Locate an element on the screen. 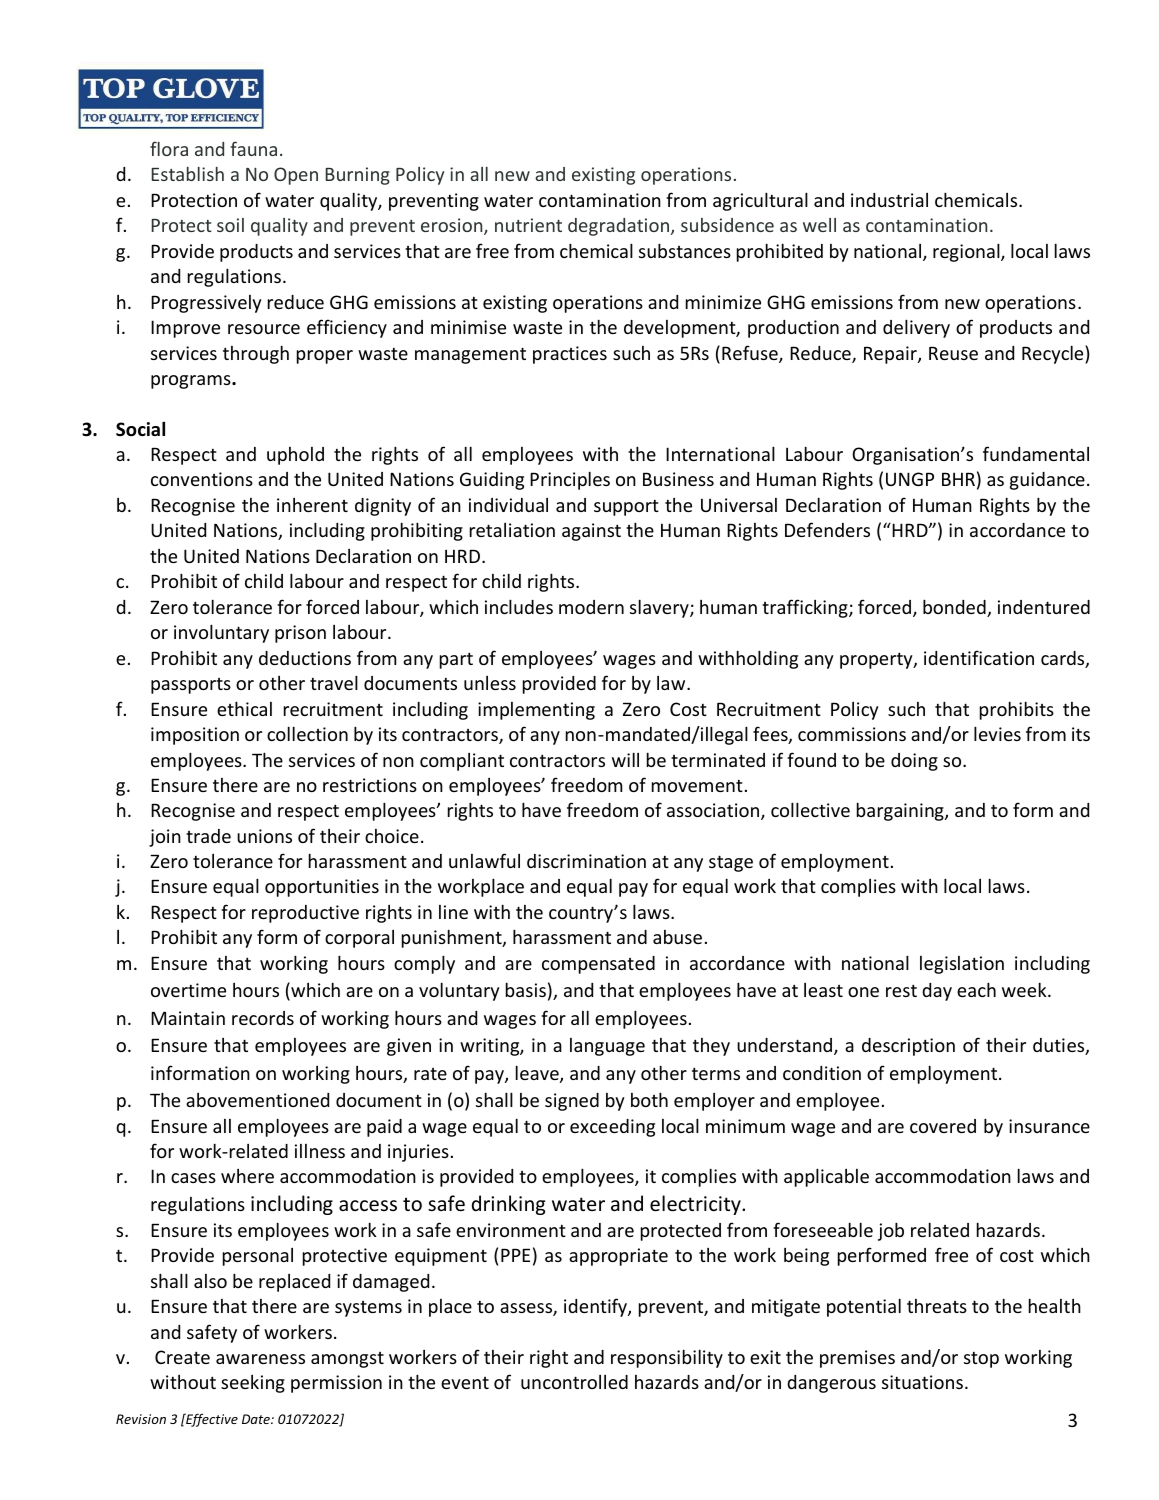  will is located at coordinates (625, 759).
